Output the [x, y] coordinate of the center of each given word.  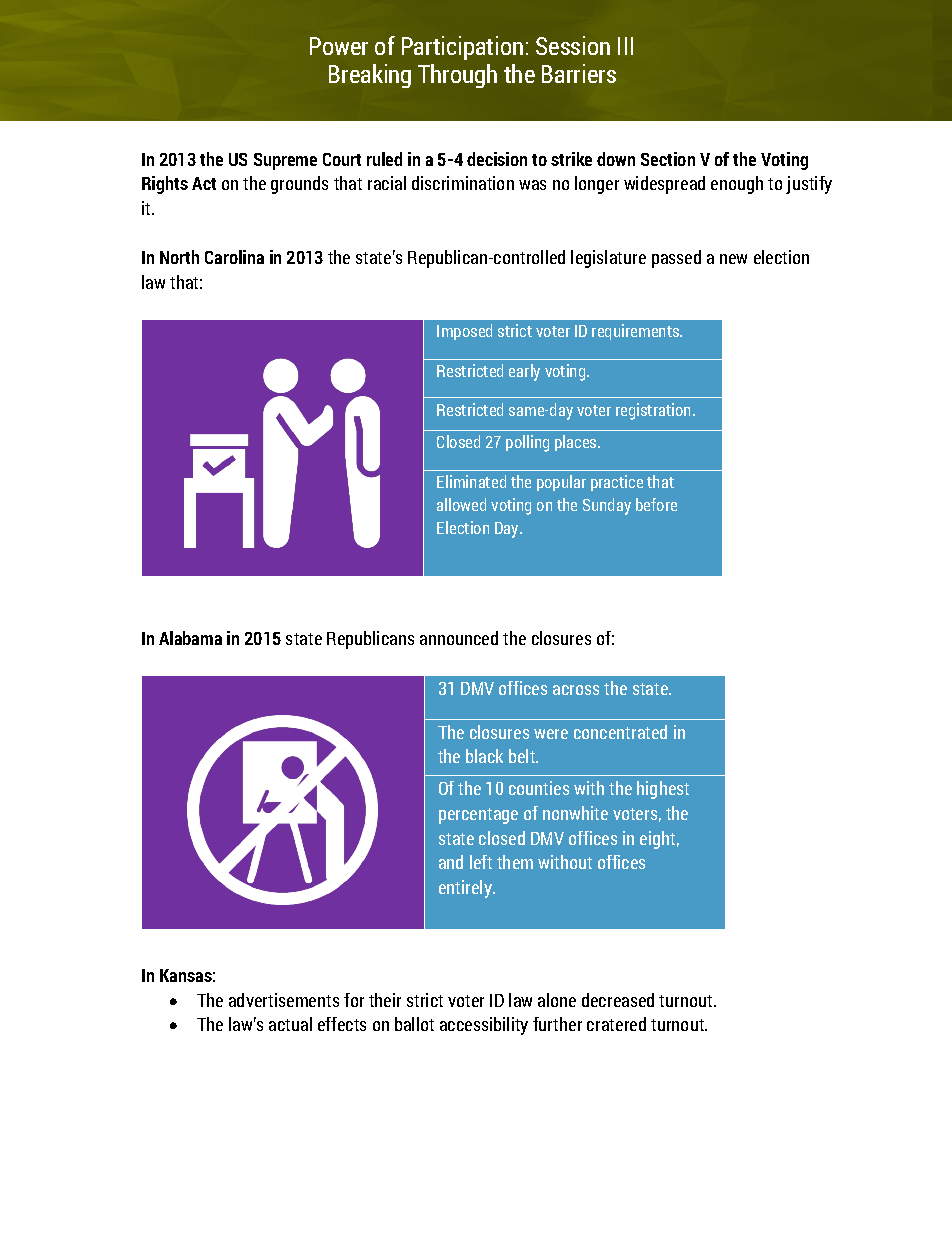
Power [339, 46]
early [524, 372]
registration [655, 411]
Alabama [190, 638]
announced [459, 638]
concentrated [620, 732]
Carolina [234, 257]
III [625, 46]
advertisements [284, 1000]
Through [457, 76]
